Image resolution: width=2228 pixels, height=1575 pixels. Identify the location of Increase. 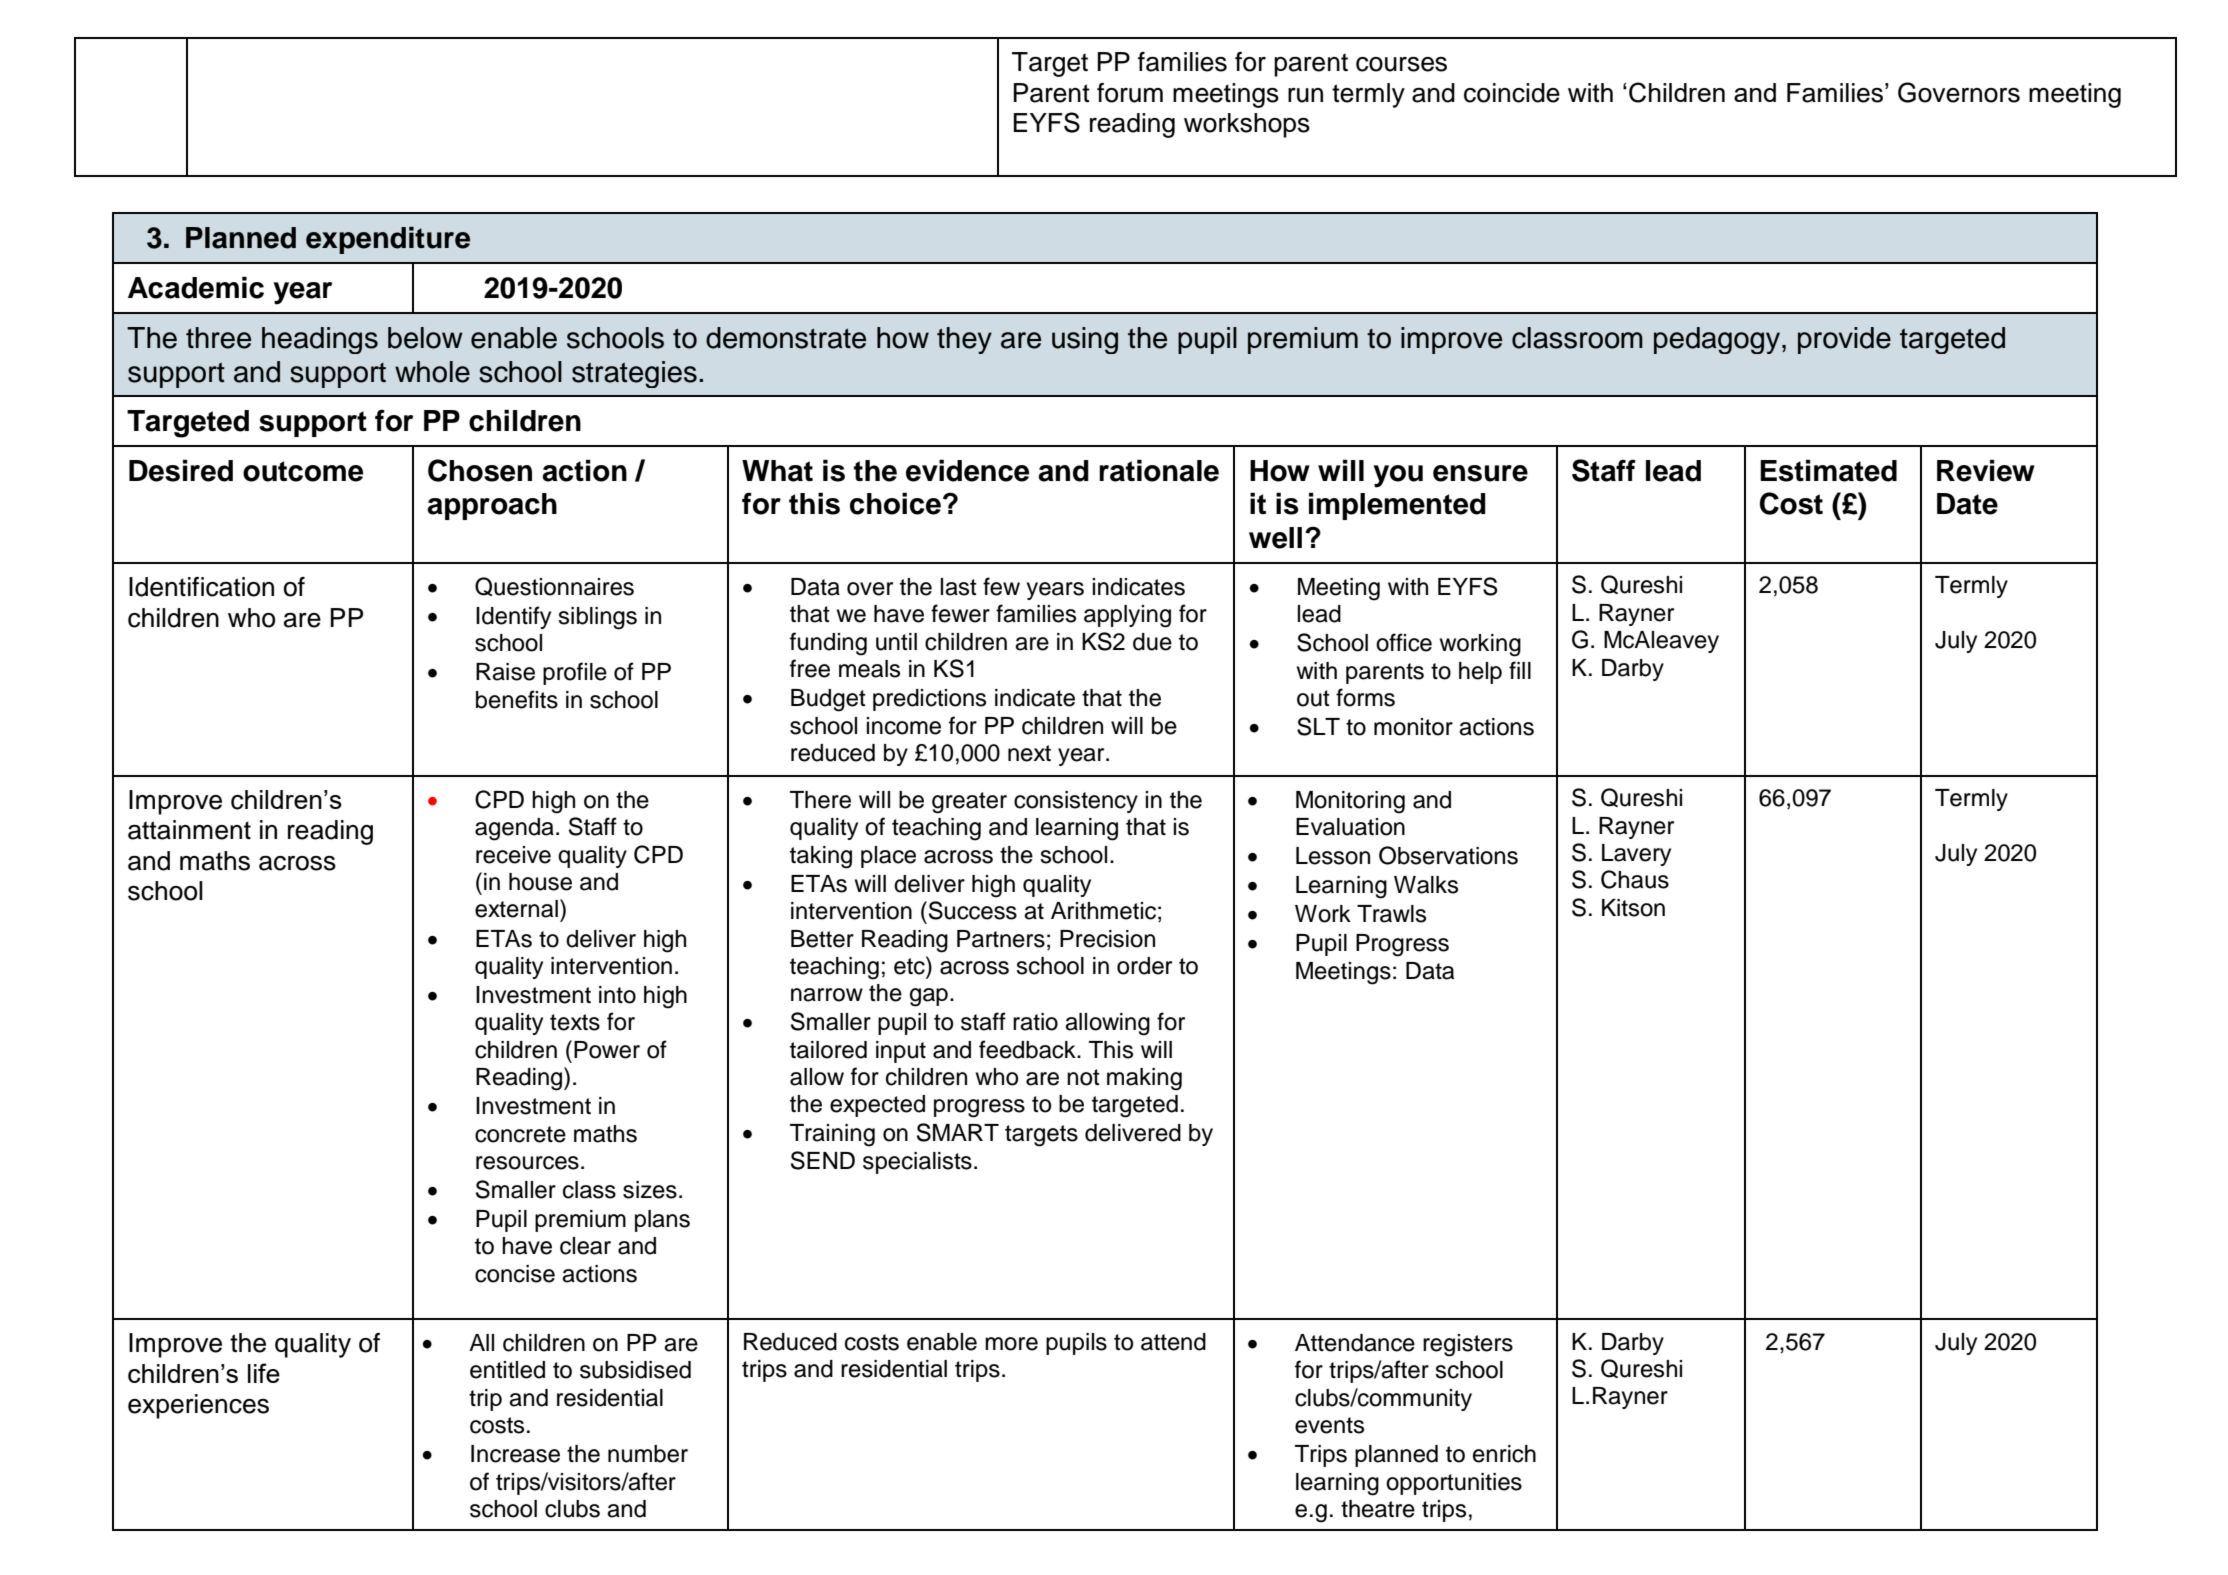
(515, 1454).
